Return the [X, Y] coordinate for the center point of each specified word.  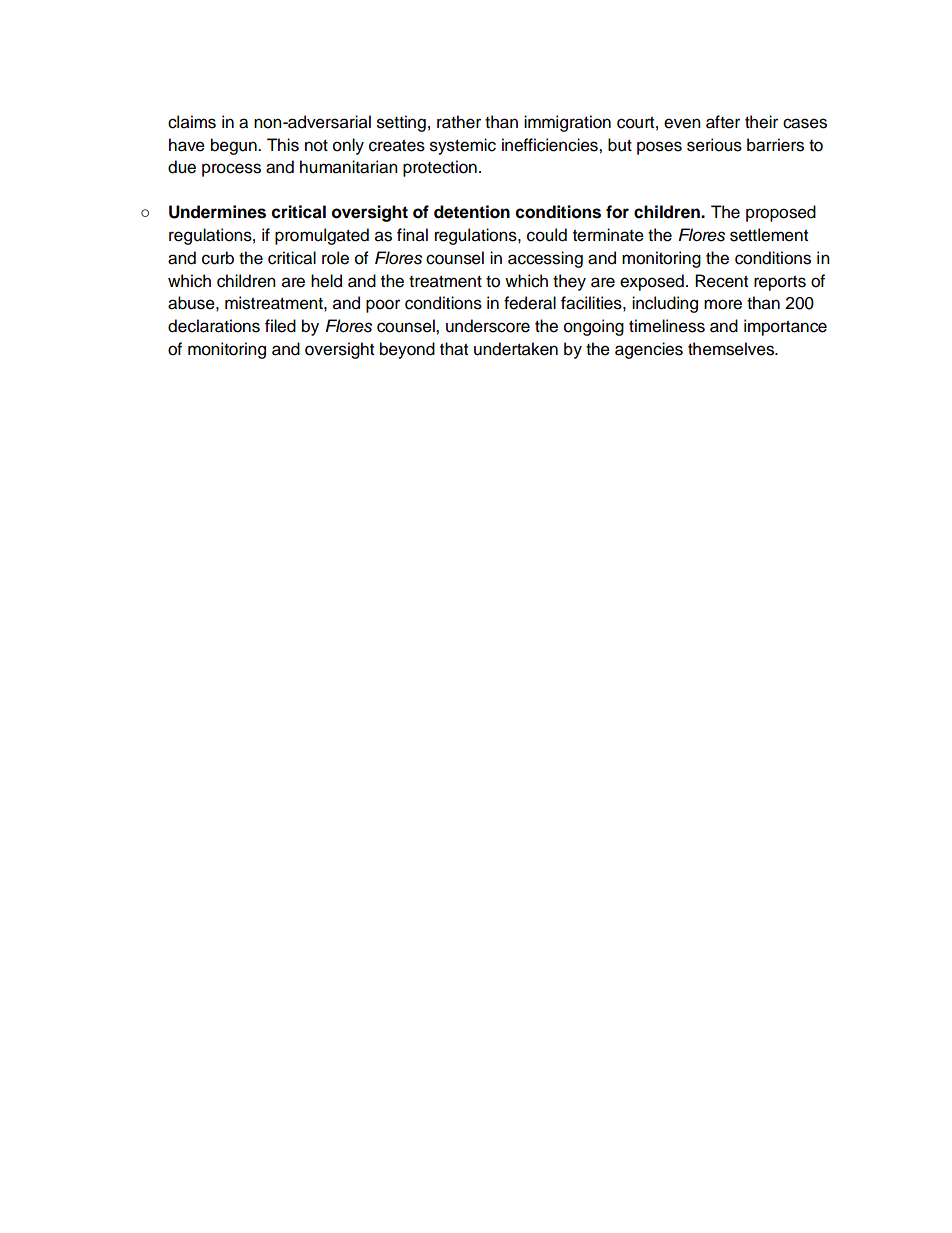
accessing [545, 259]
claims [192, 122]
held [326, 281]
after [723, 122]
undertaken [516, 349]
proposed [781, 213]
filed [280, 326]
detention [472, 212]
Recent [721, 281]
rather [459, 122]
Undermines [217, 212]
